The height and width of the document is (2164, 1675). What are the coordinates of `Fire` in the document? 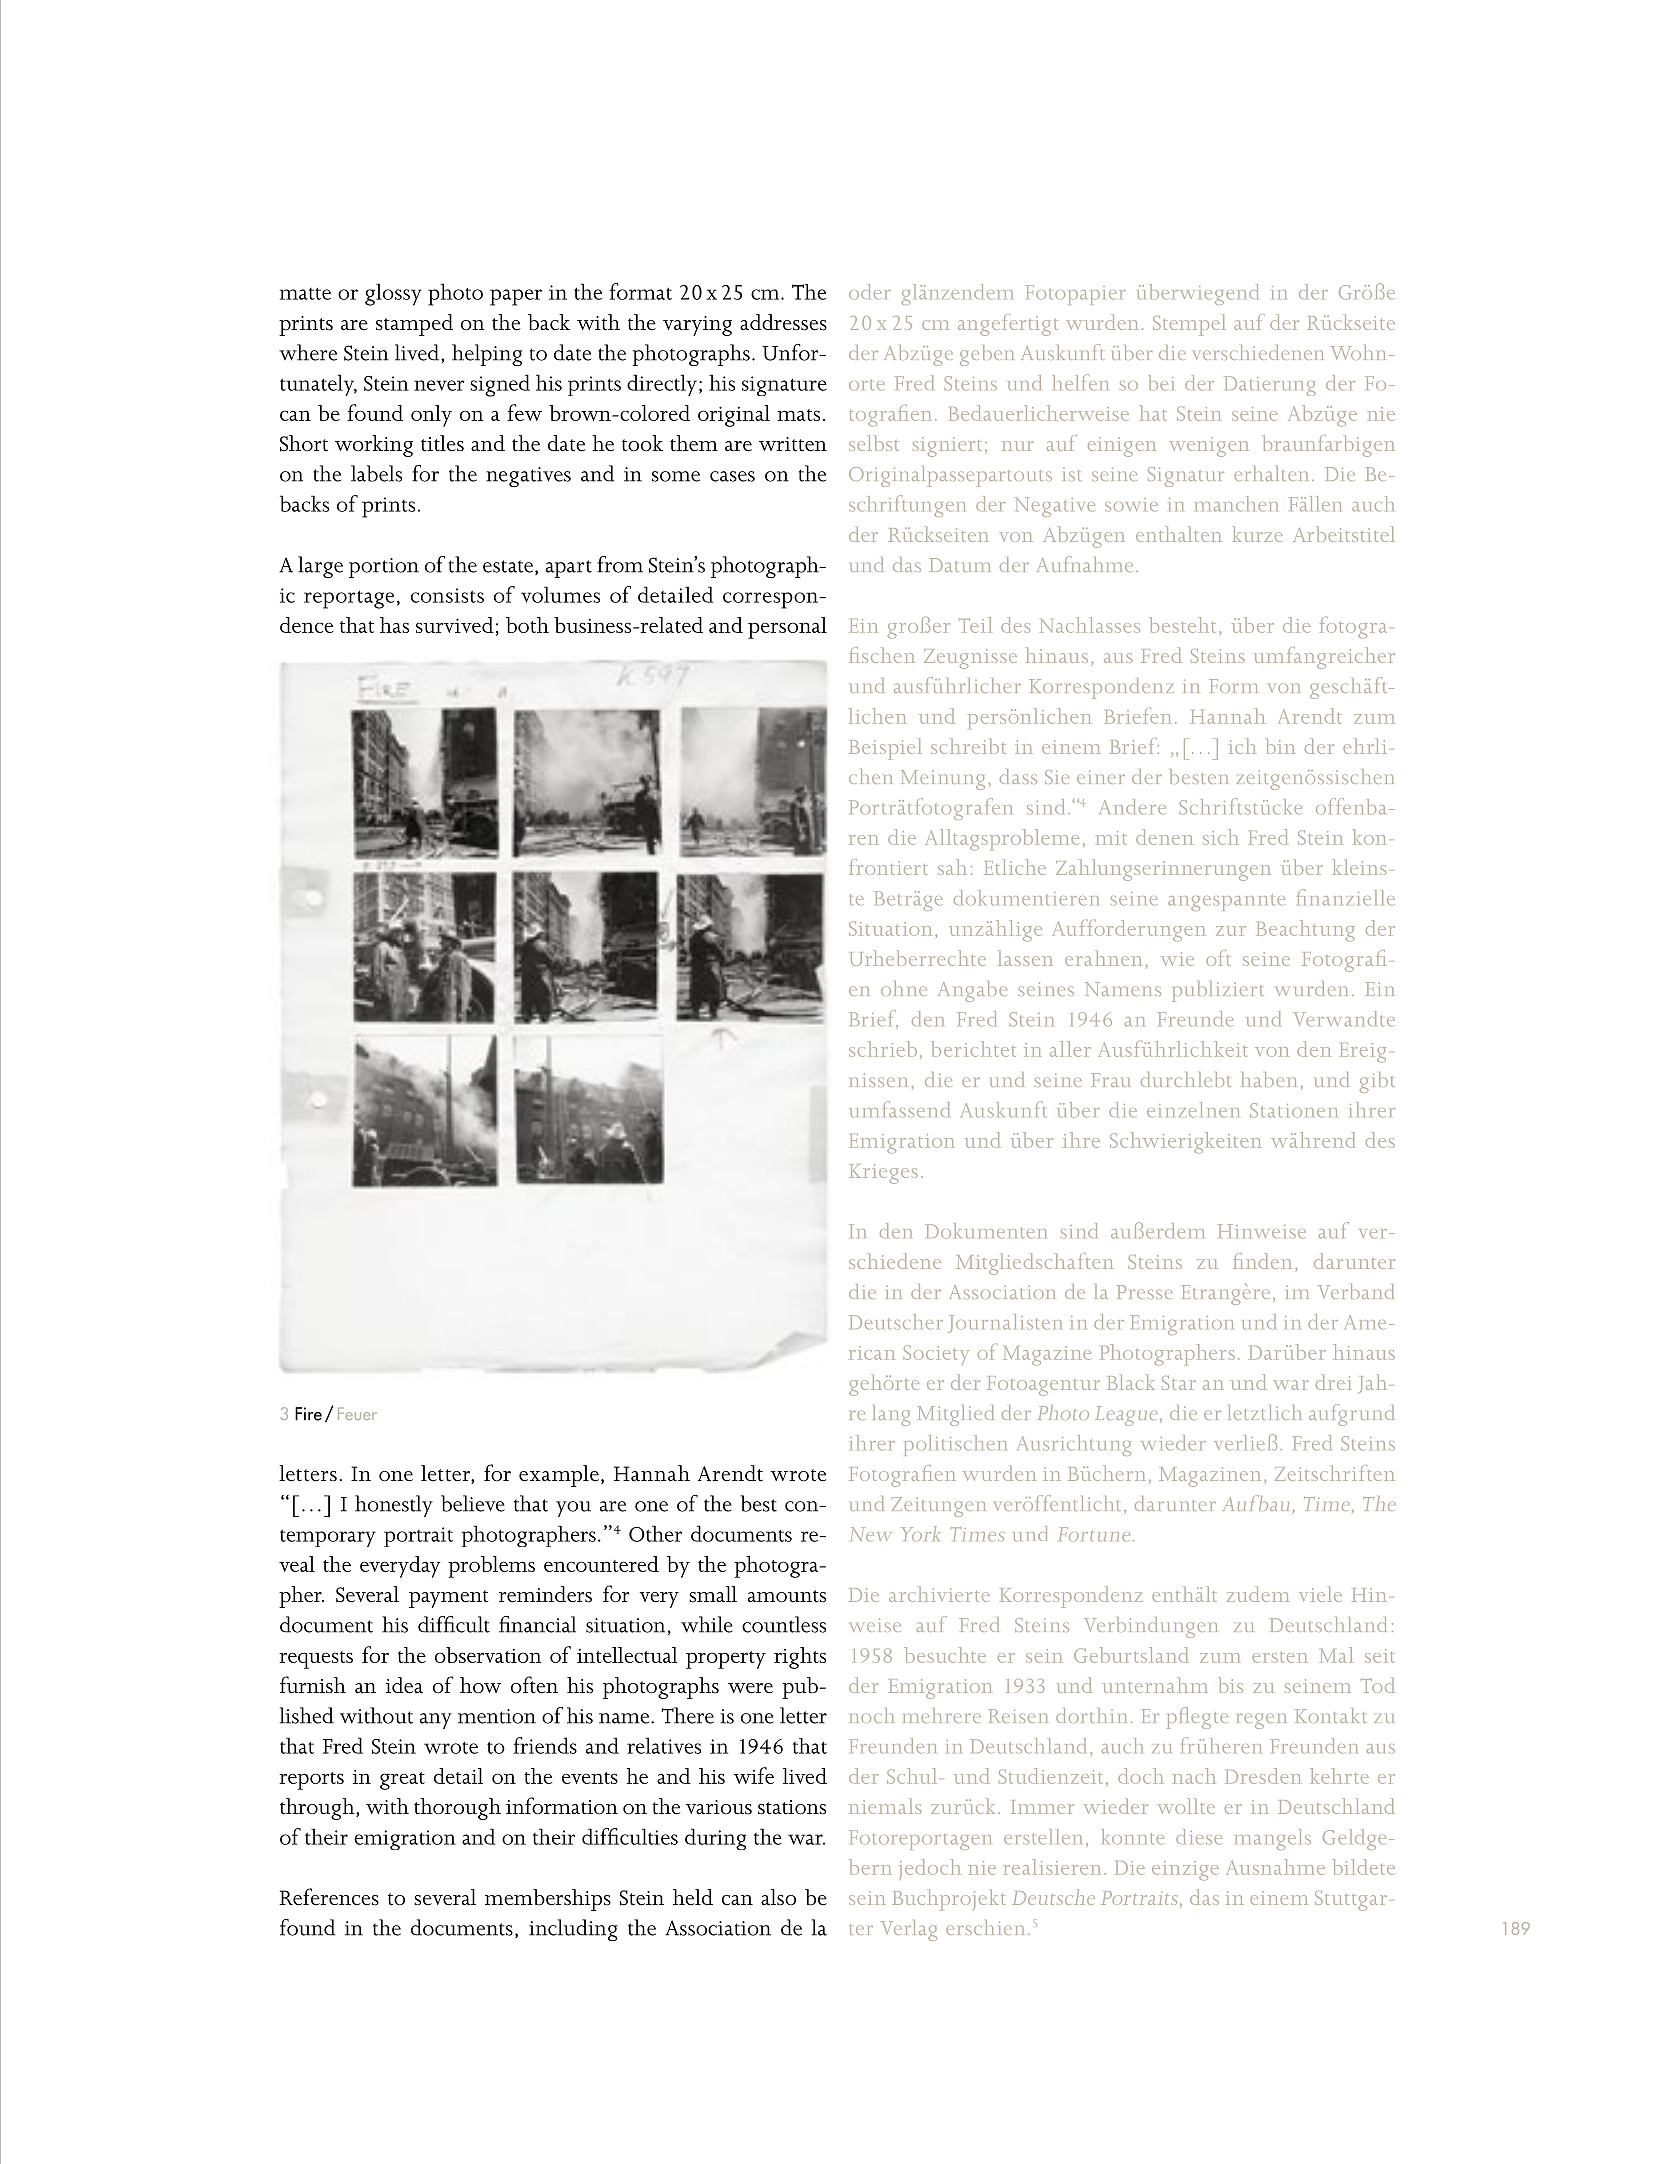 It's located at (308, 1414).
